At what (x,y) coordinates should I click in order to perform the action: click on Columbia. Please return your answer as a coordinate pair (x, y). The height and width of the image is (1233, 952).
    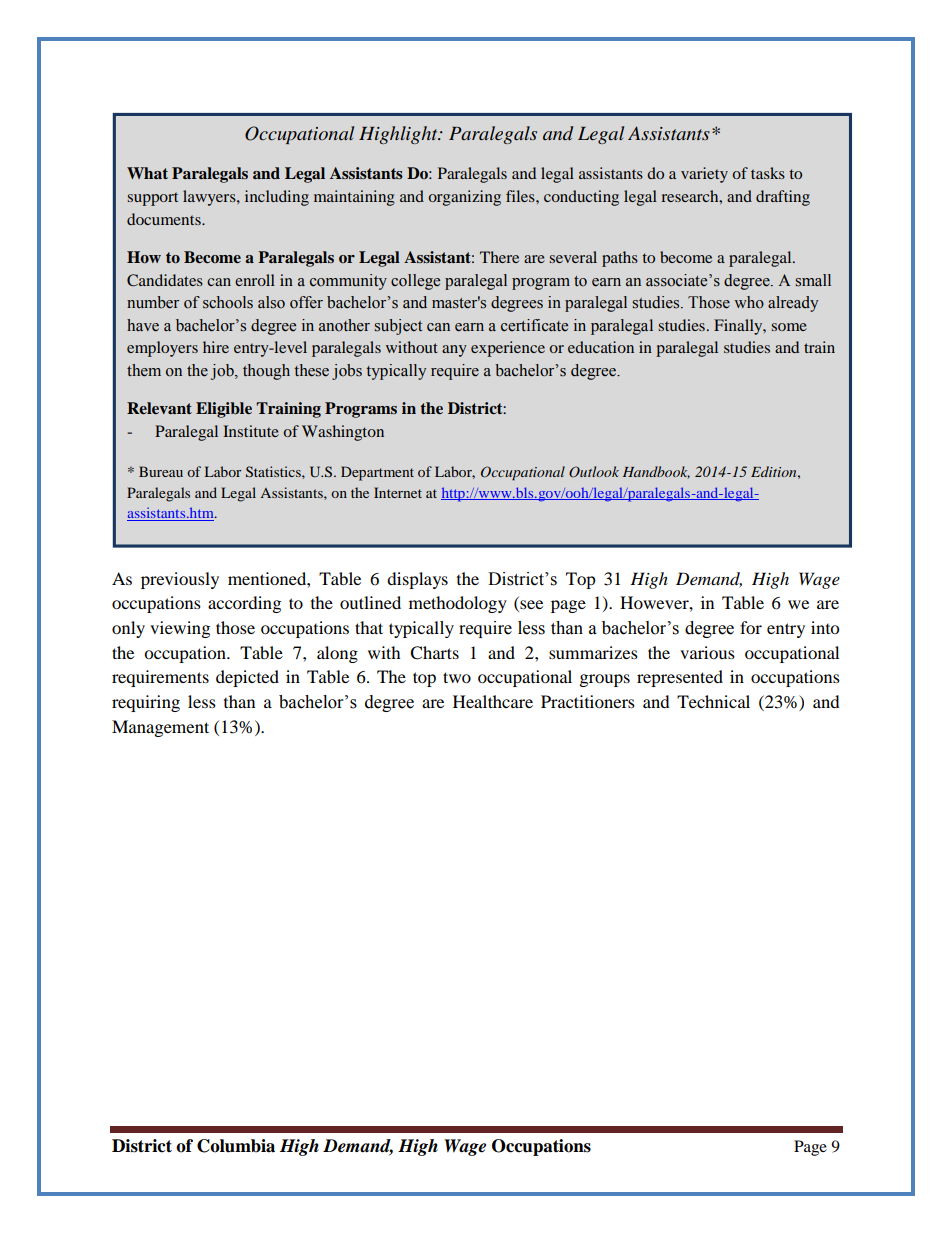
    Looking at the image, I should click on (236, 1146).
